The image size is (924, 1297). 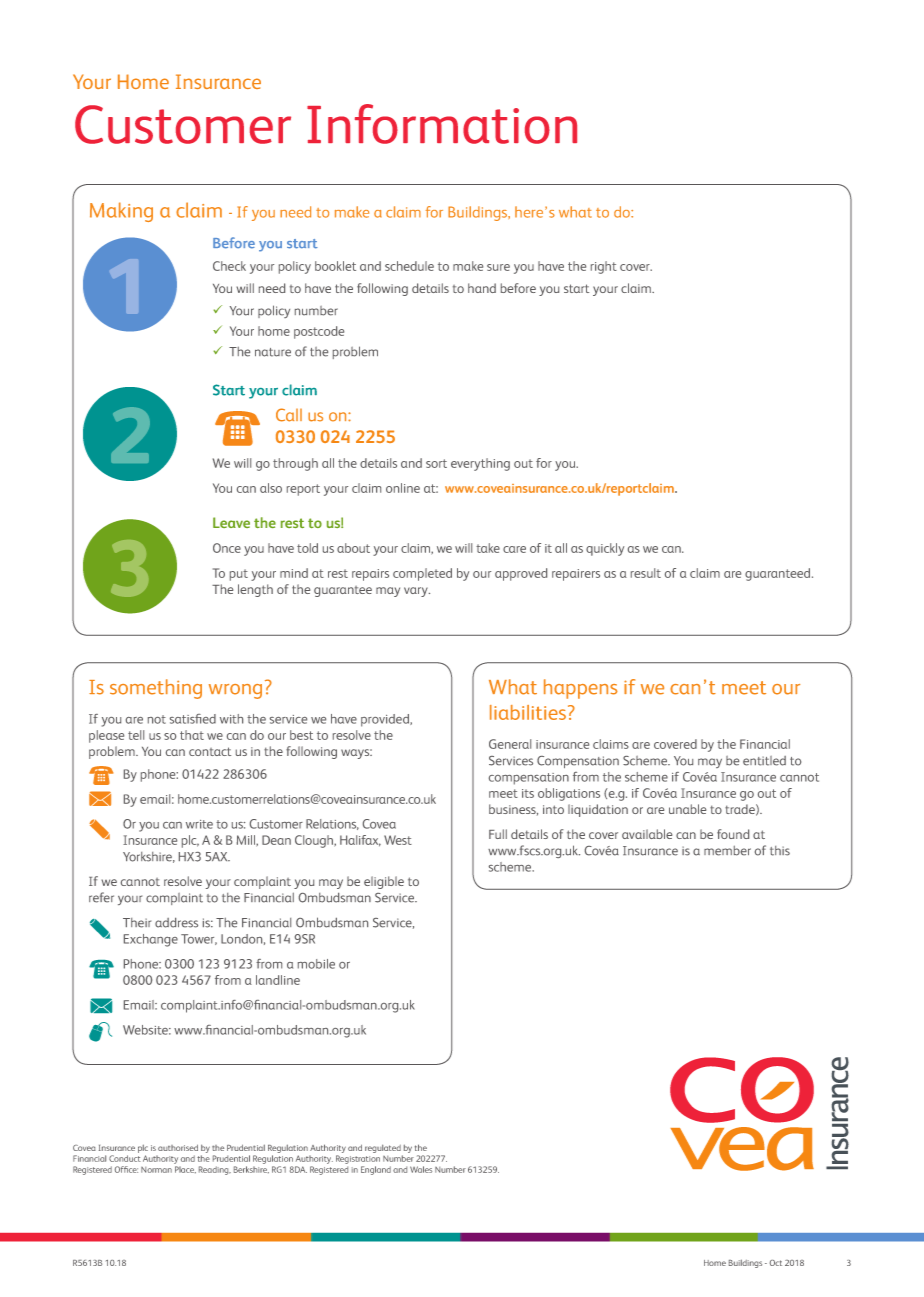 I want to click on West, so click(x=398, y=840).
